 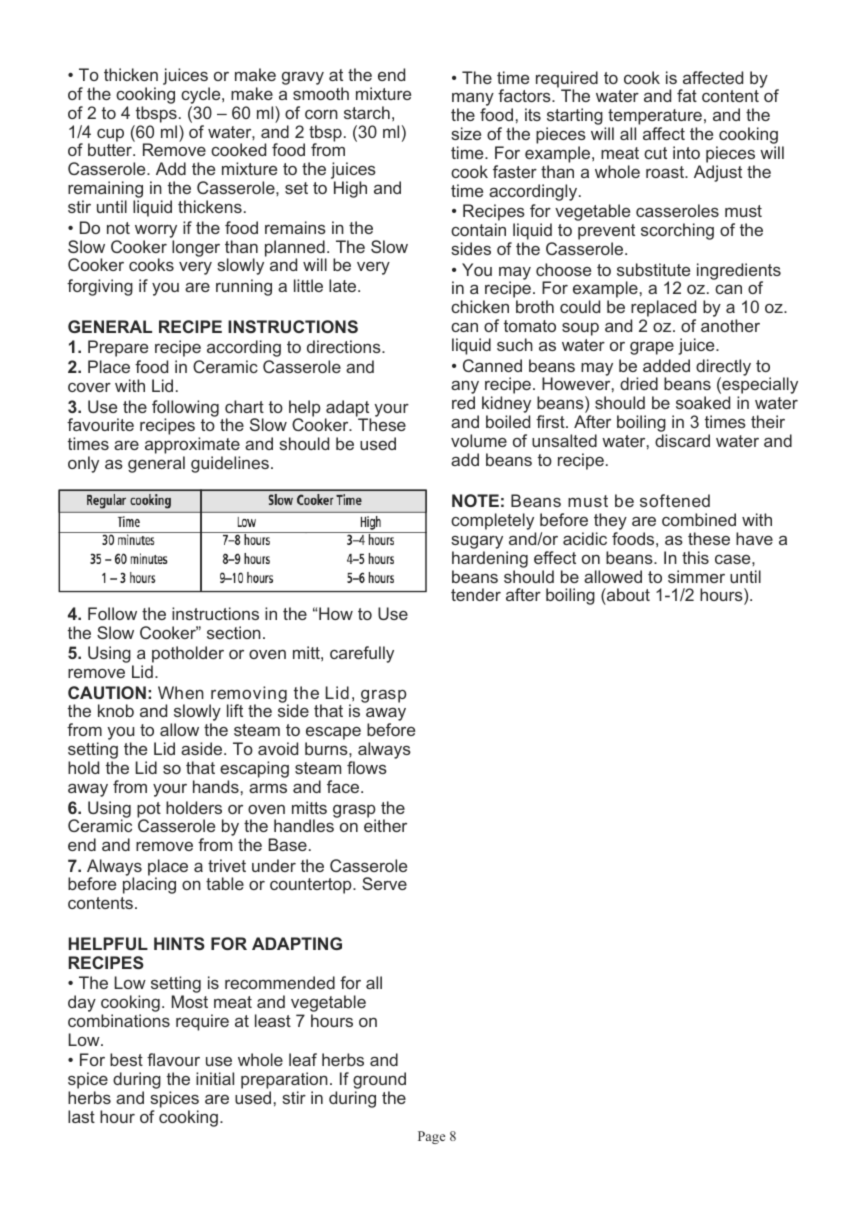 I want to click on Serve, so click(x=384, y=883).
